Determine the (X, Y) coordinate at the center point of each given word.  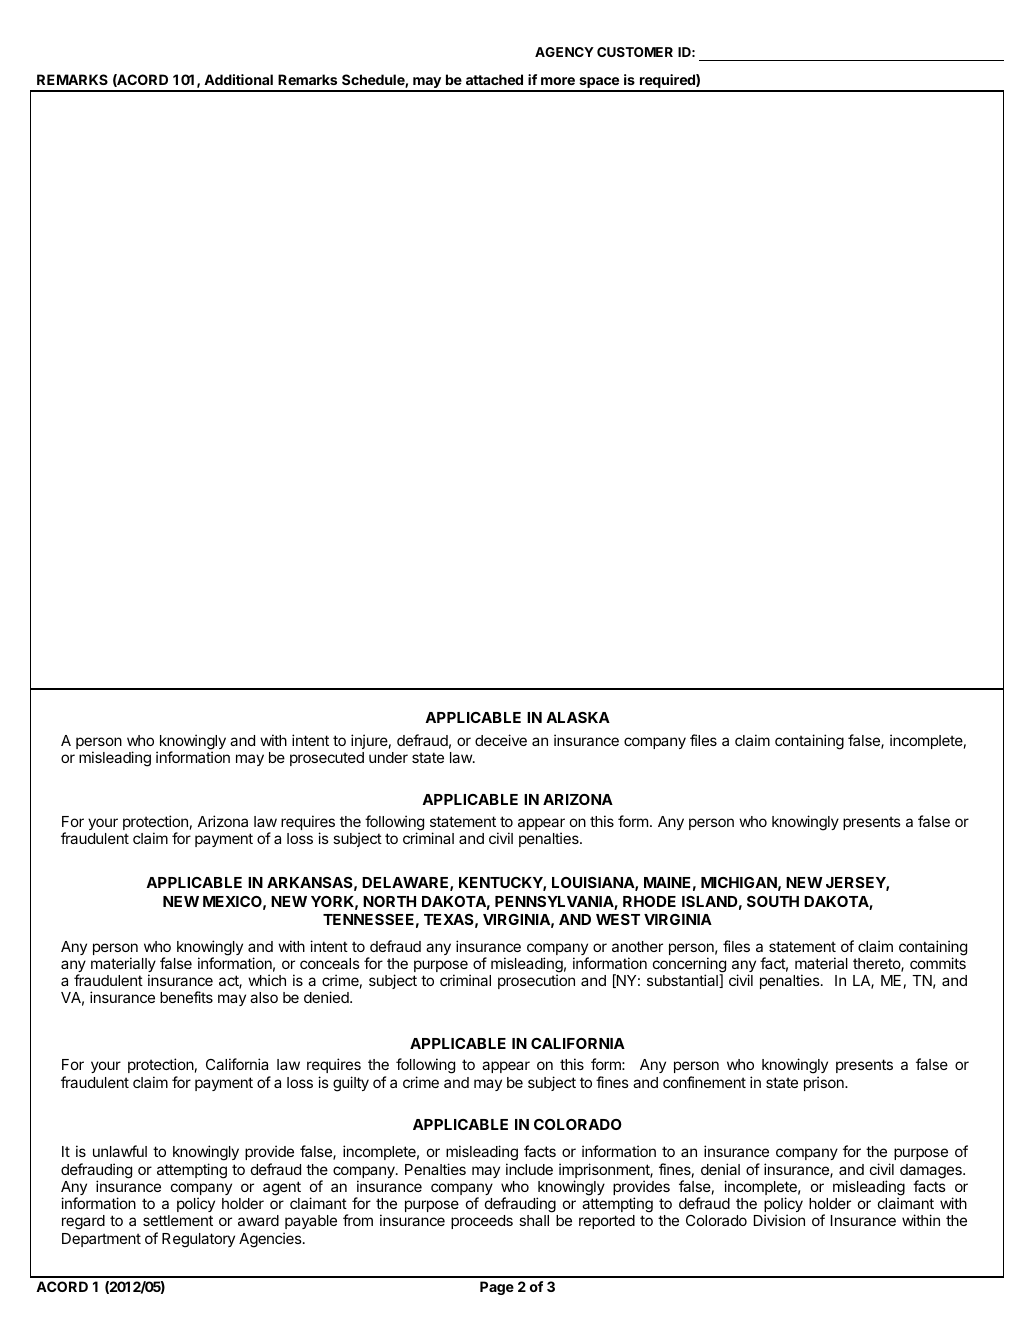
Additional (238, 79)
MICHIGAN (739, 882)
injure (369, 741)
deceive (501, 740)
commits (938, 963)
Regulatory (198, 1240)
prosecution (536, 981)
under (388, 757)
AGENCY (564, 52)
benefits (186, 997)
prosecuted (327, 759)
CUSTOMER (635, 52)
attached (494, 79)
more (558, 81)
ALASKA (578, 717)
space (599, 84)
